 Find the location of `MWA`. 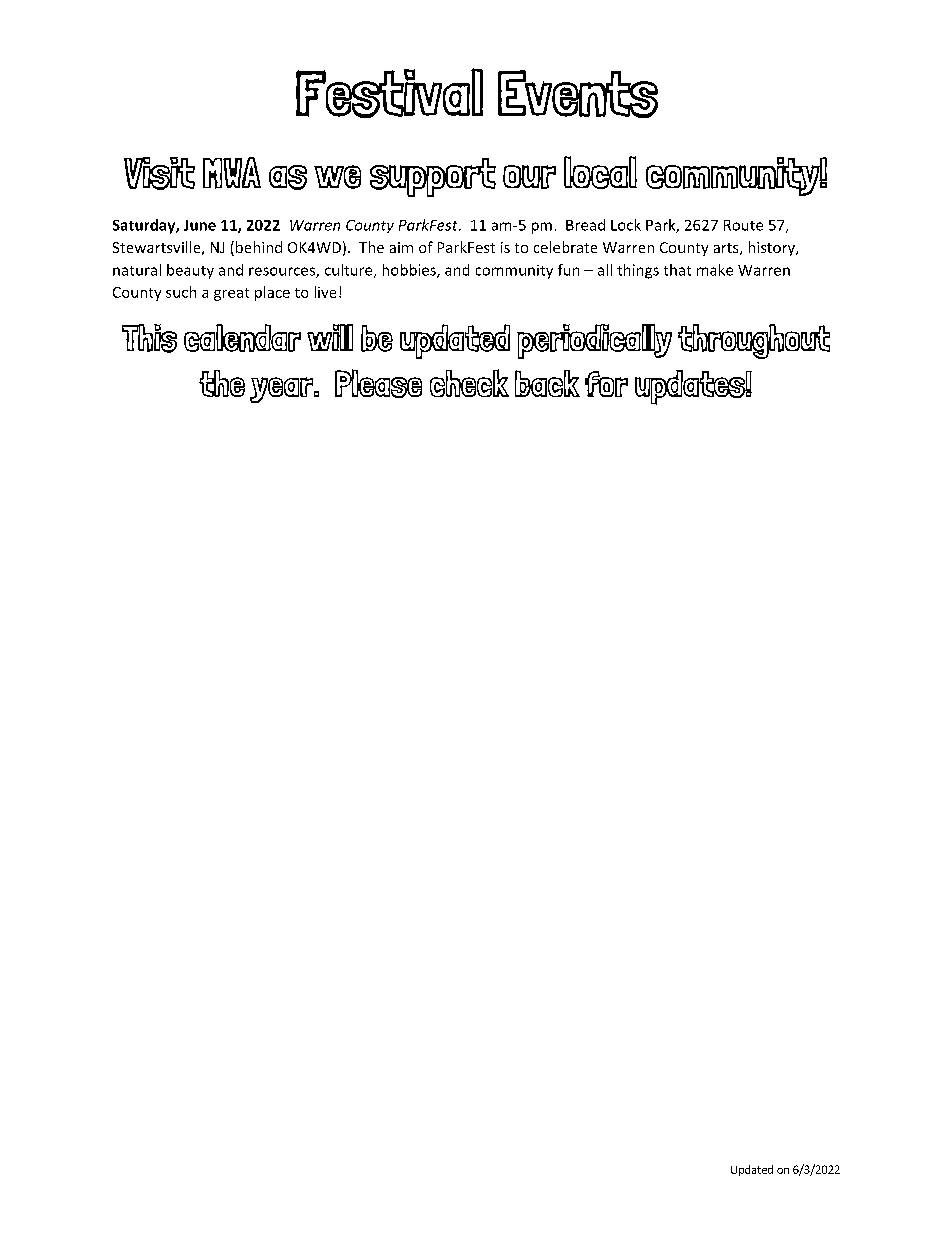

MWA is located at coordinates (232, 173).
